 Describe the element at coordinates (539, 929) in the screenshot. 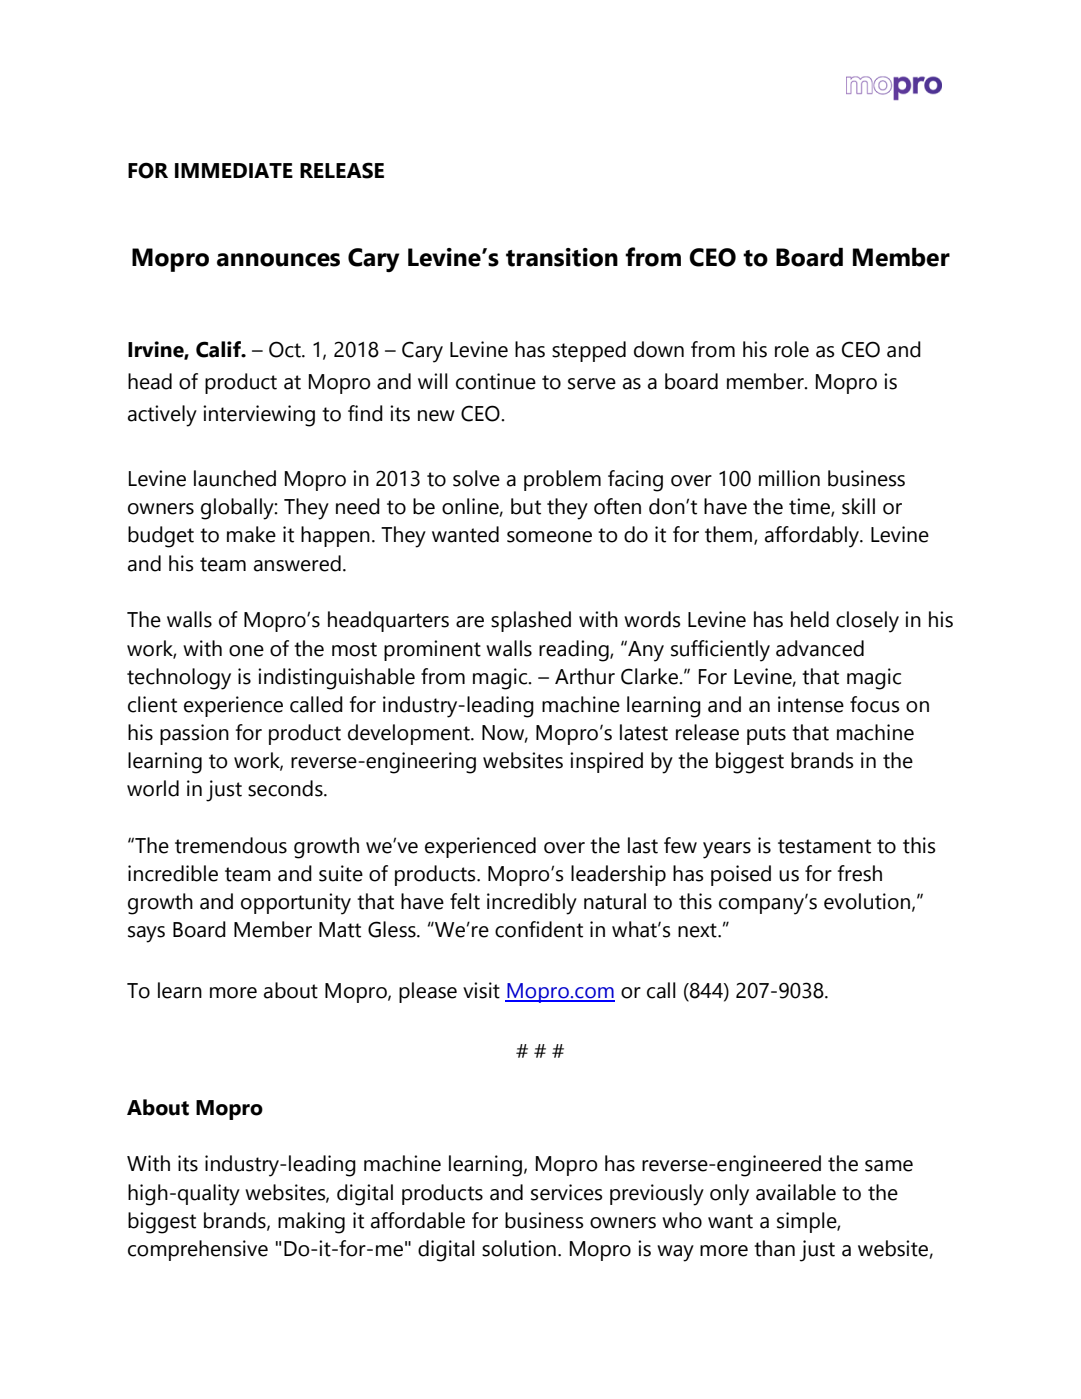

I see `confident` at that location.
